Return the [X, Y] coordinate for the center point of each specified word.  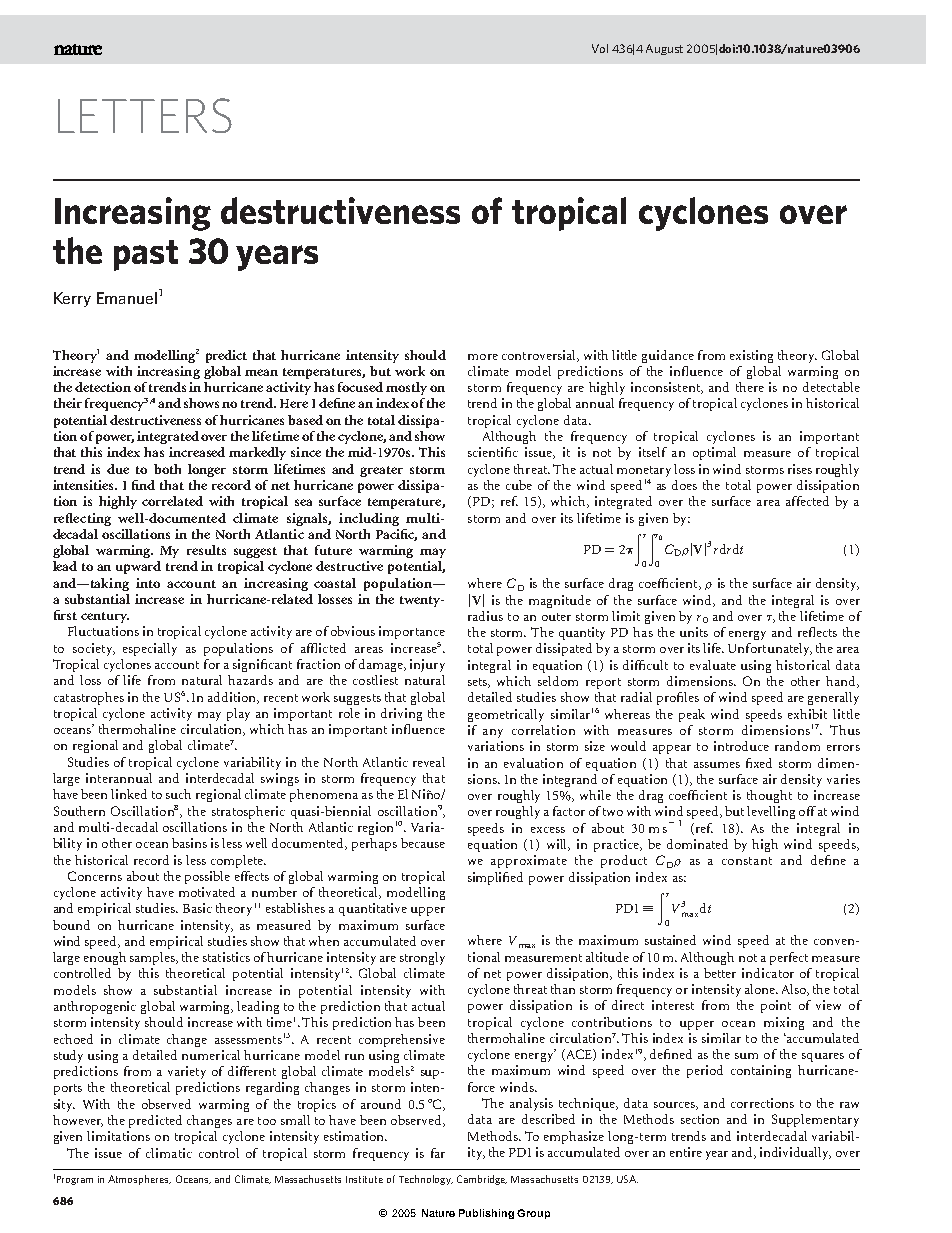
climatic [169, 1153]
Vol [600, 48]
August [664, 49]
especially [150, 649]
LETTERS [145, 115]
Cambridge [482, 1180]
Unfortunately [770, 649]
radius [485, 616]
